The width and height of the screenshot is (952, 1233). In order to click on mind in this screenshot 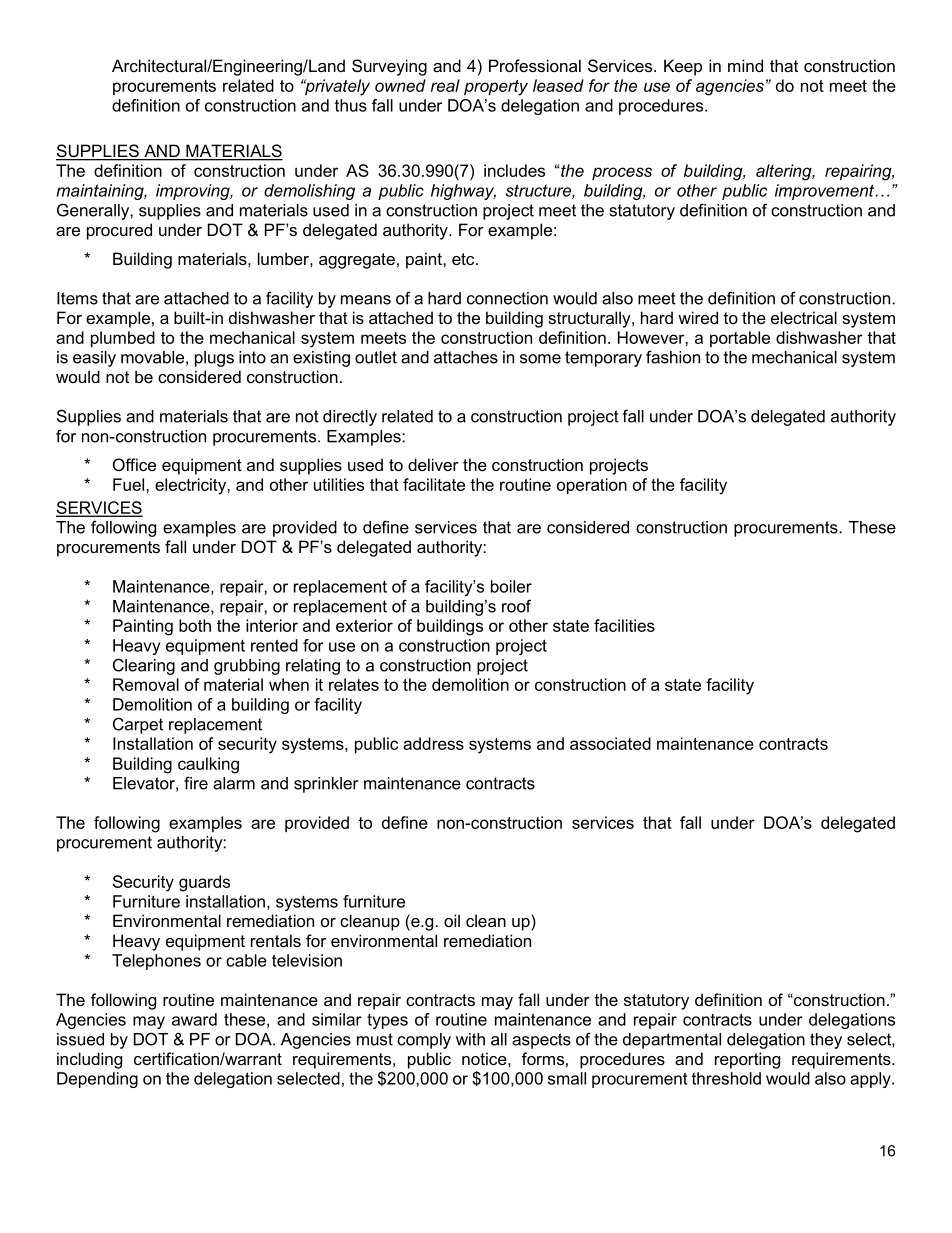, I will do `click(745, 65)`.
